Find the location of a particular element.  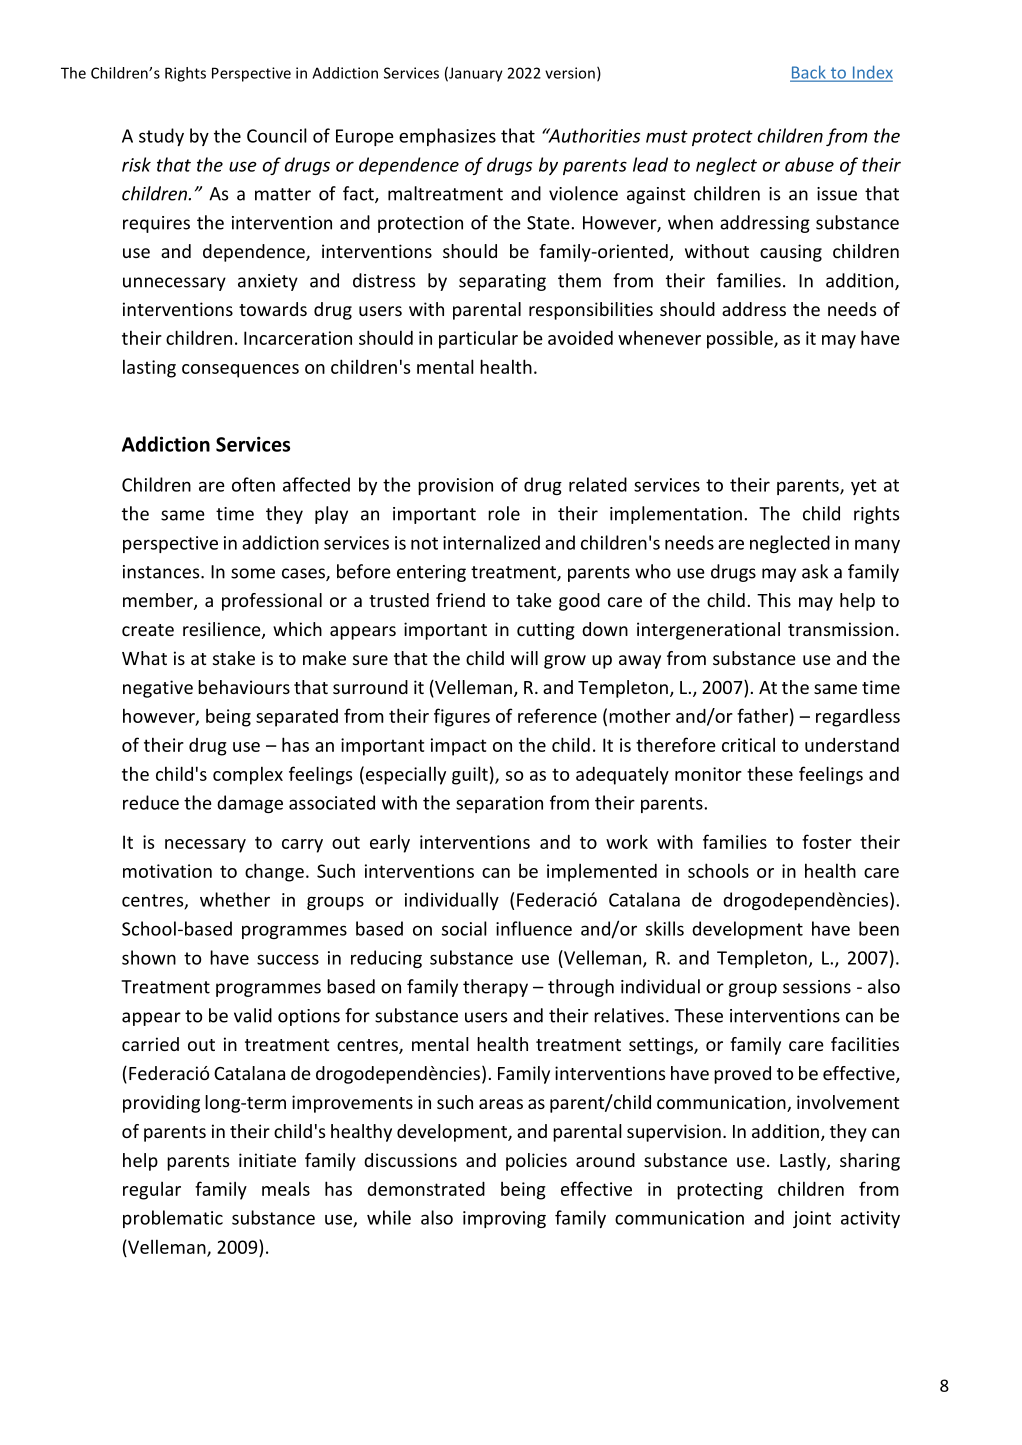

initiate is located at coordinates (267, 1160).
